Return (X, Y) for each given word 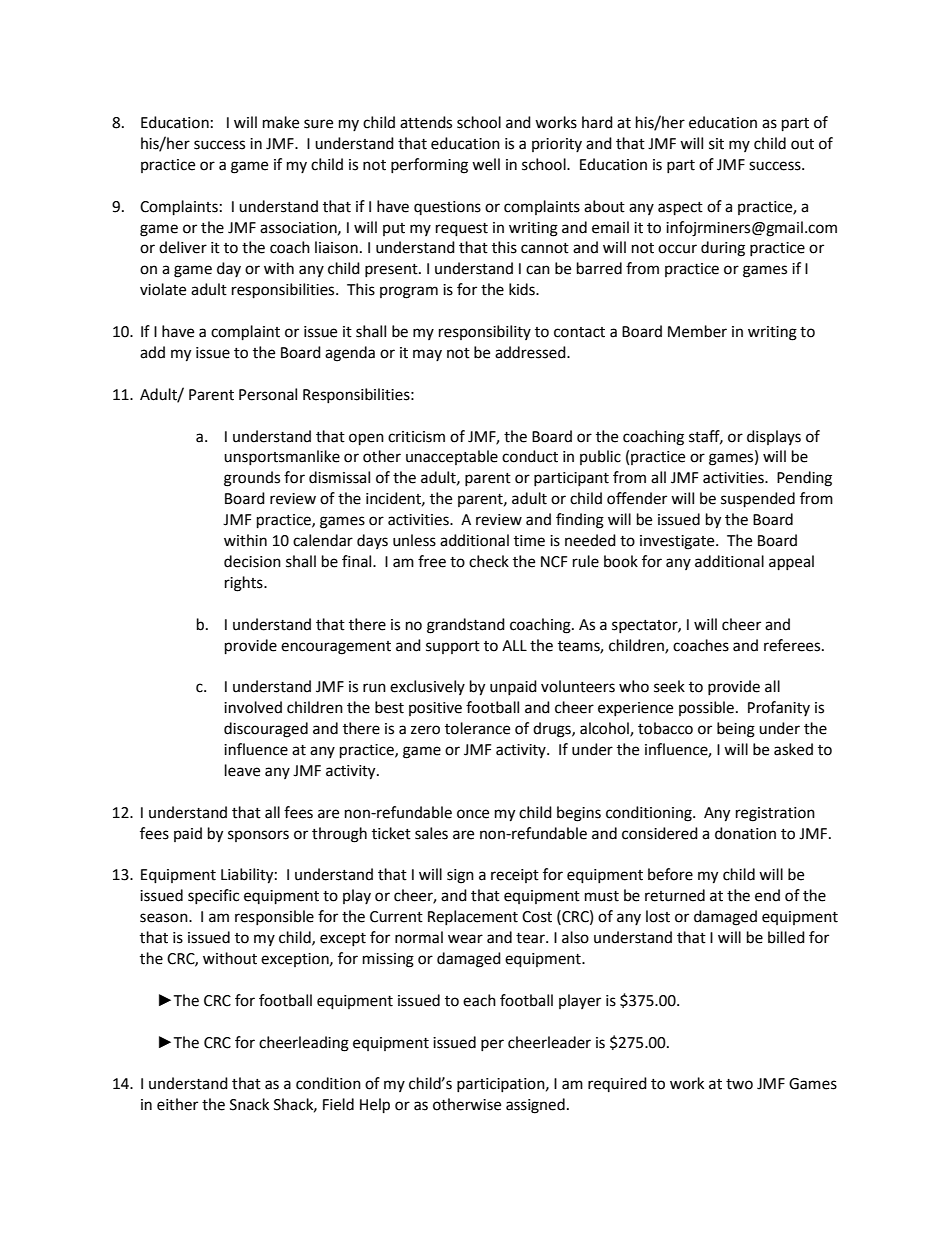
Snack (249, 1104)
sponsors (258, 836)
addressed (531, 352)
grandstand (466, 626)
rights (245, 584)
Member (697, 331)
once (473, 814)
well (486, 164)
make (281, 122)
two (739, 1084)
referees (793, 645)
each (479, 1000)
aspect (680, 209)
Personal (268, 394)
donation (745, 833)
